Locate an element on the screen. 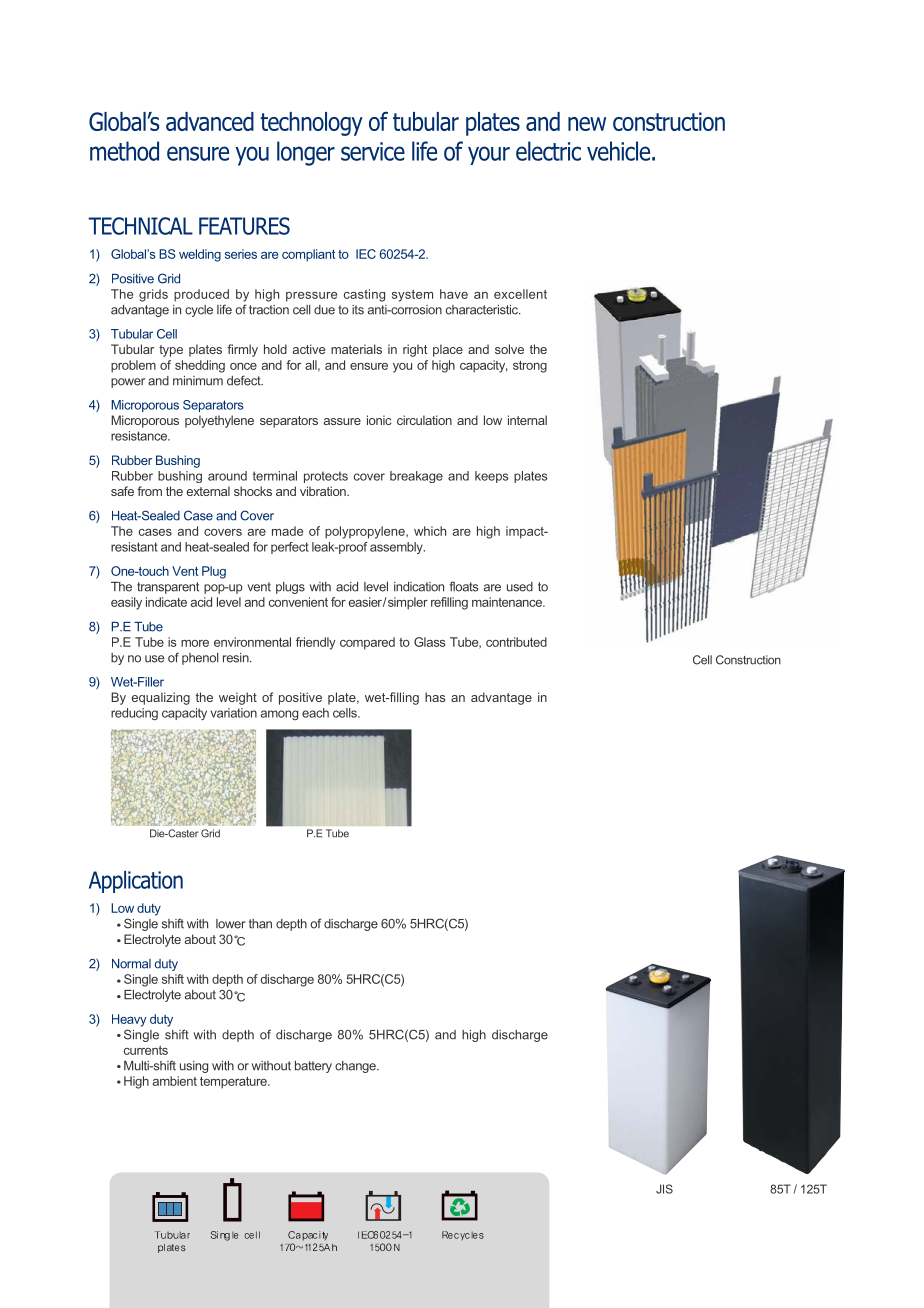  compared is located at coordinates (367, 643).
